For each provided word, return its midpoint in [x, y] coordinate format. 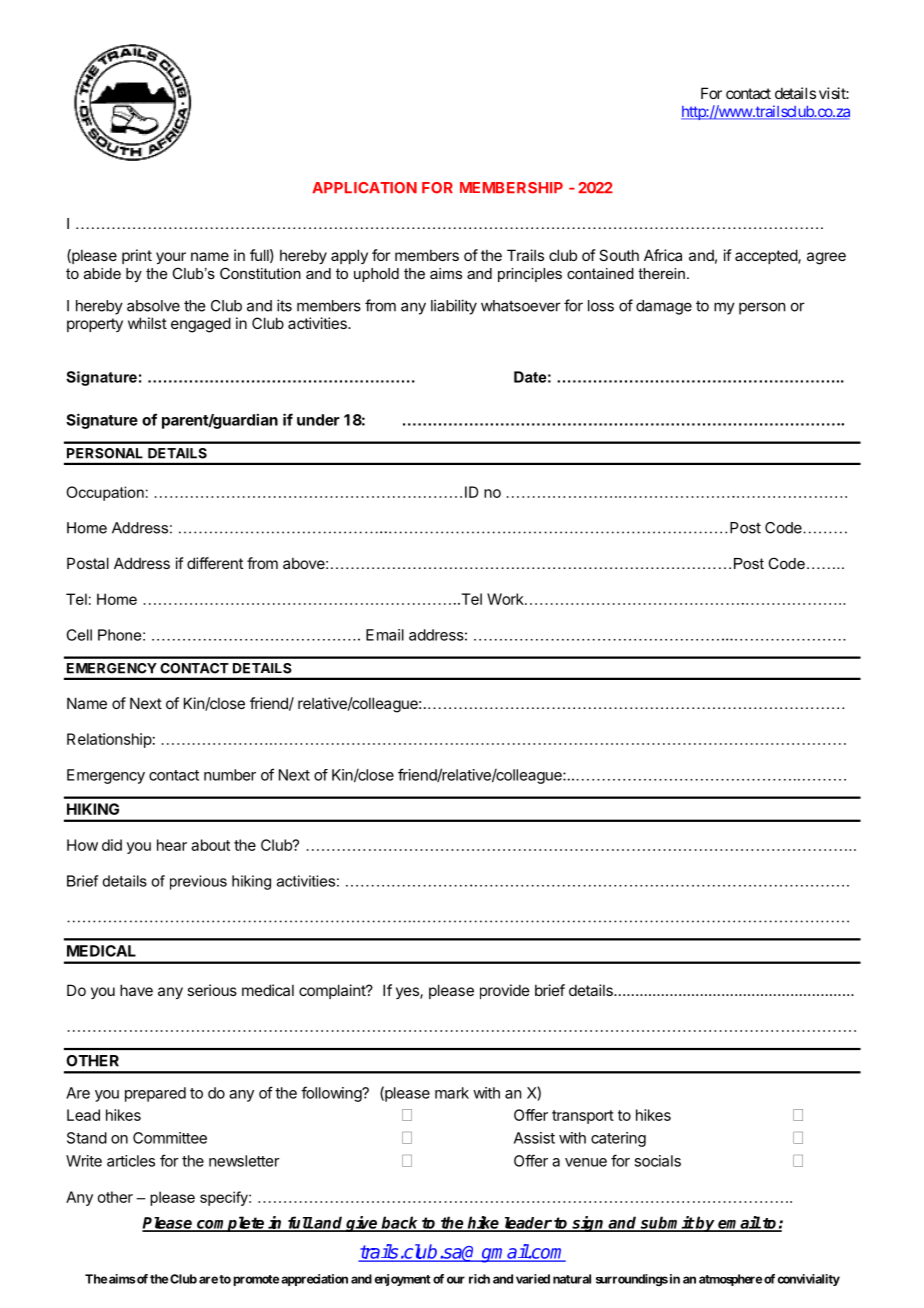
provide [505, 991]
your [171, 258]
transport [583, 1117]
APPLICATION [364, 188]
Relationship [109, 740]
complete [231, 1224]
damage [664, 307]
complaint [333, 991]
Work [506, 599]
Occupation [105, 493]
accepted [767, 256]
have [136, 990]
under [318, 420]
